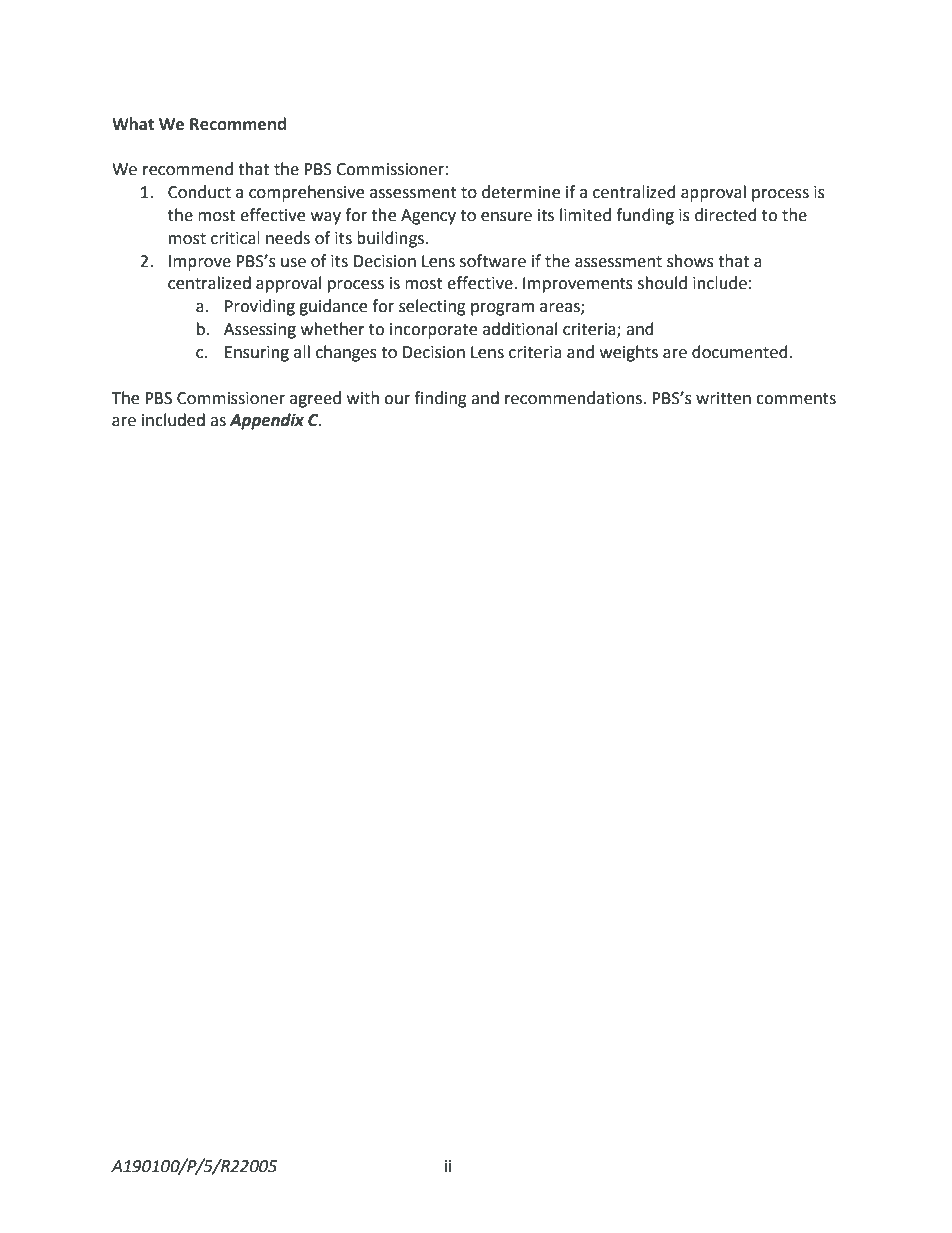  What do you see at coordinates (723, 398) in the screenshot?
I see `written` at bounding box center [723, 398].
